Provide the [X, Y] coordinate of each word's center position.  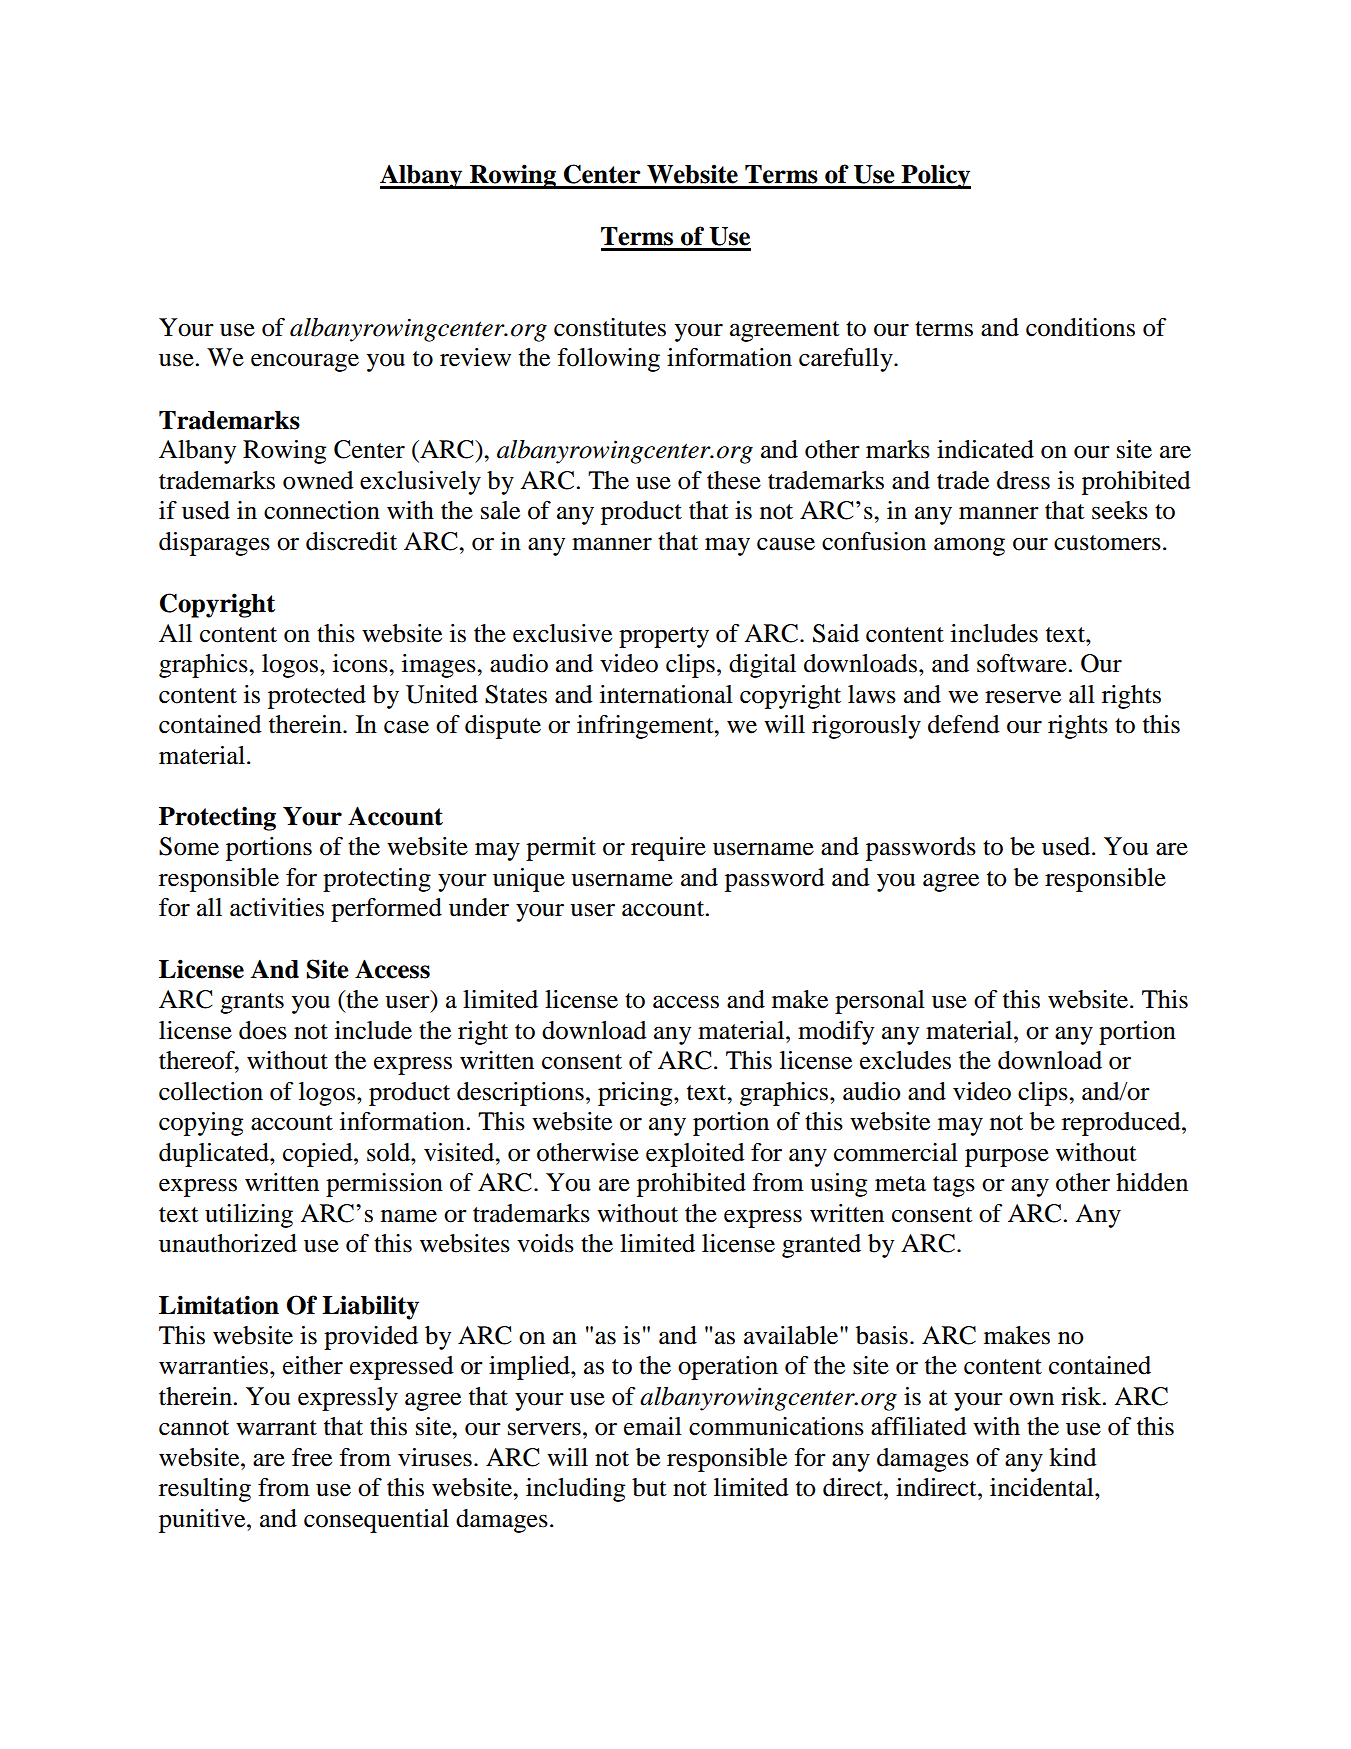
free [312, 1457]
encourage [305, 363]
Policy [935, 176]
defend [964, 724]
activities [277, 907]
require [668, 849]
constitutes [610, 327]
